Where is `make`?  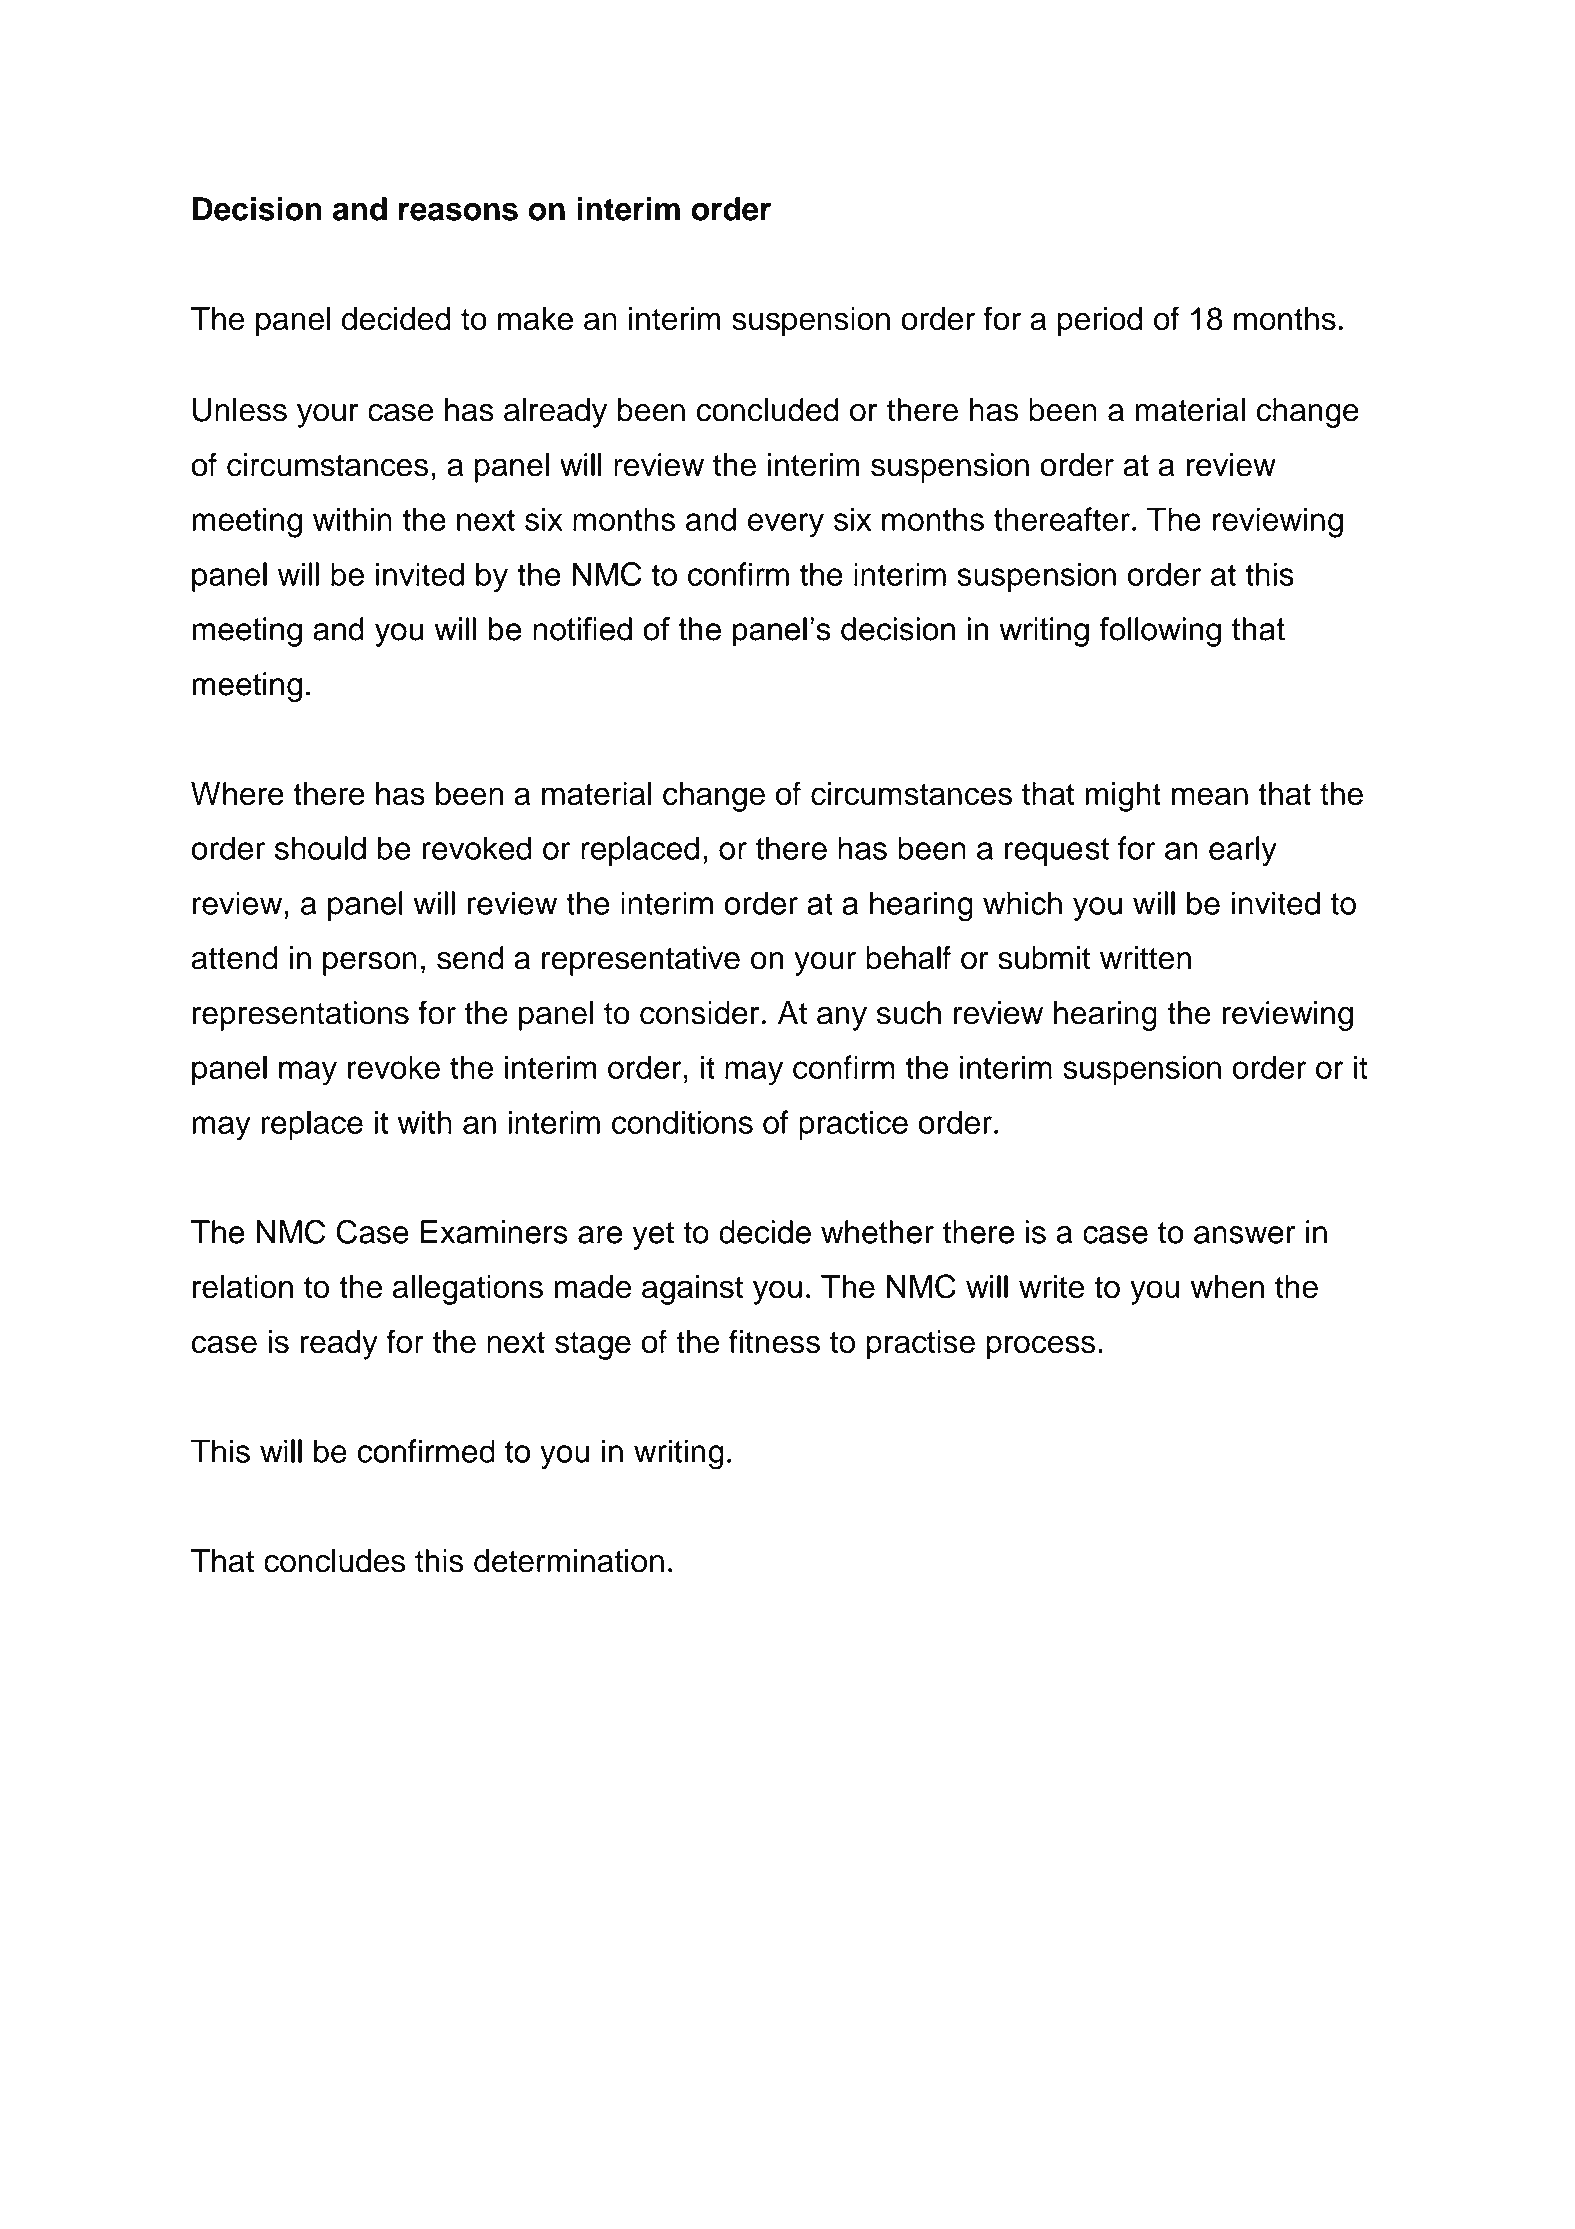
make is located at coordinates (535, 319).
